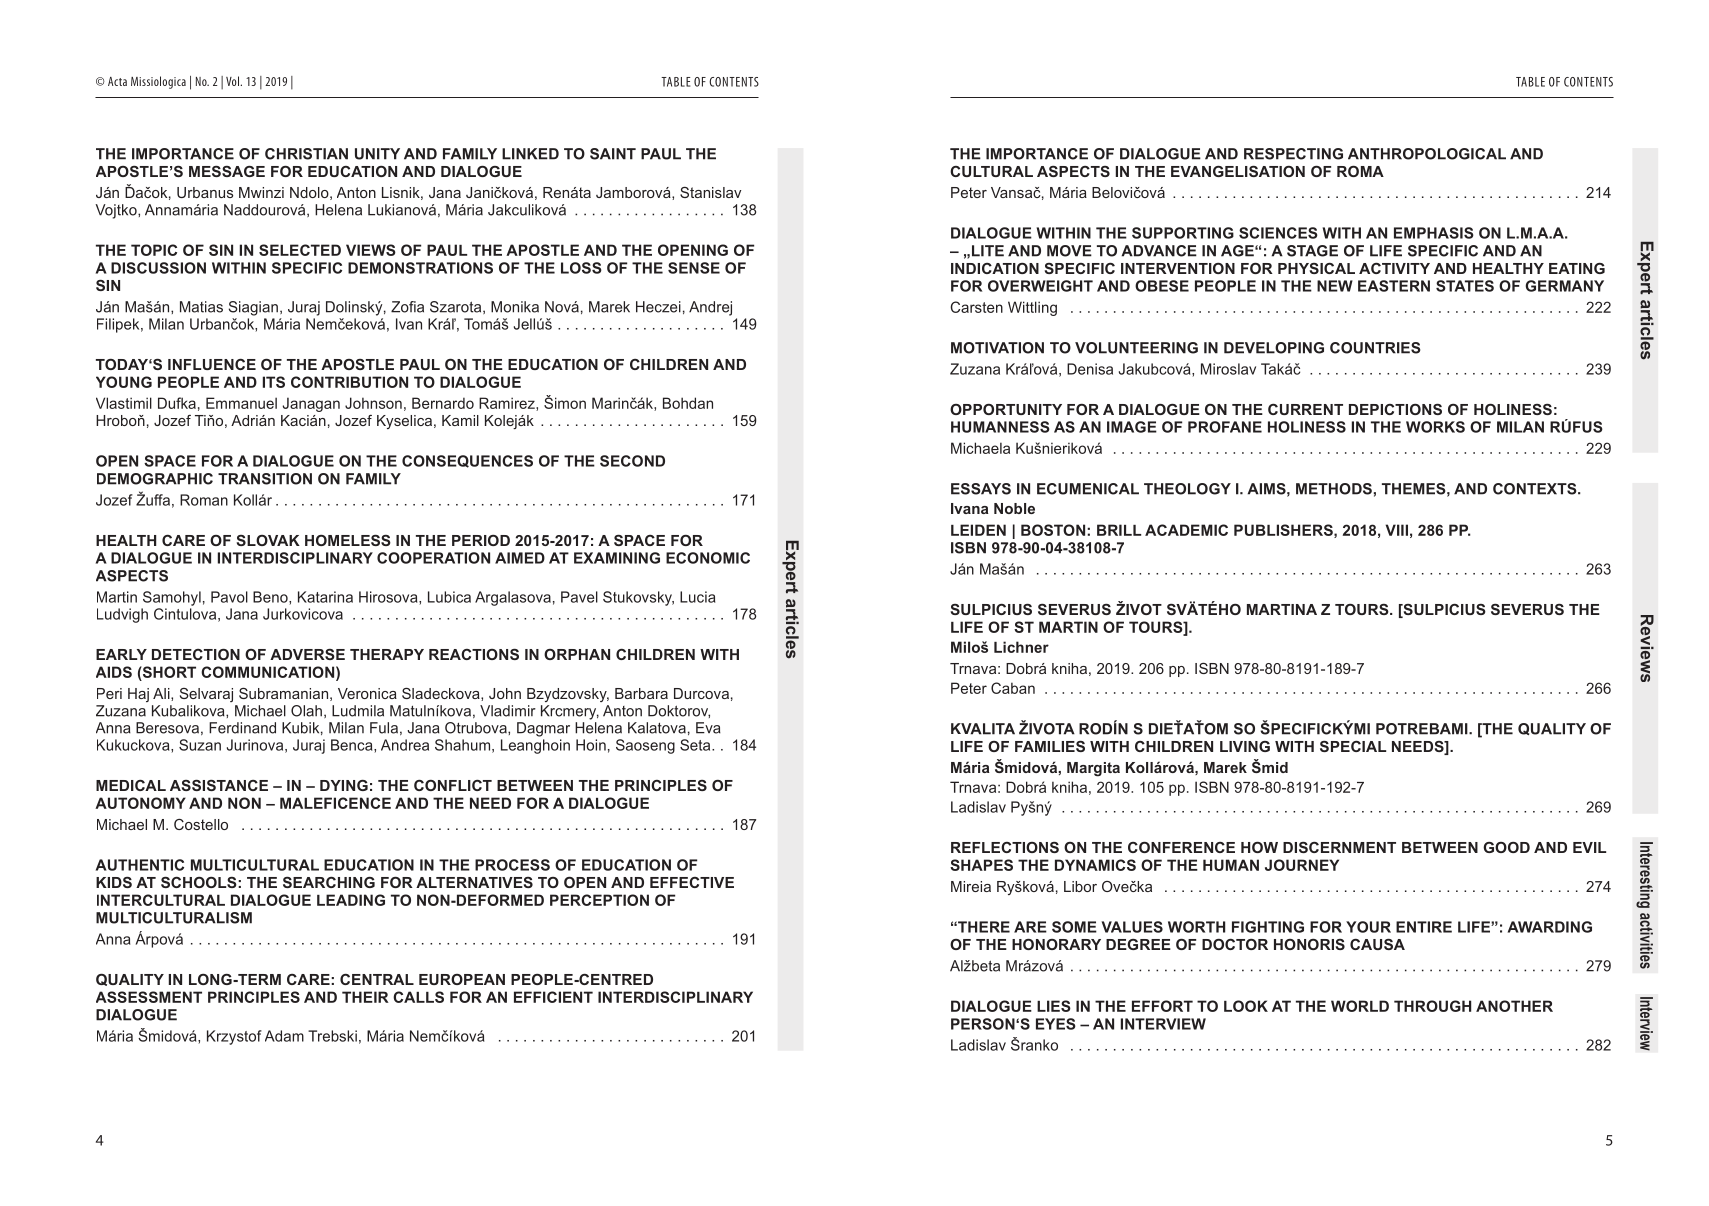 This image has height=1206, width=1709. I want to click on Carsten, so click(977, 307).
